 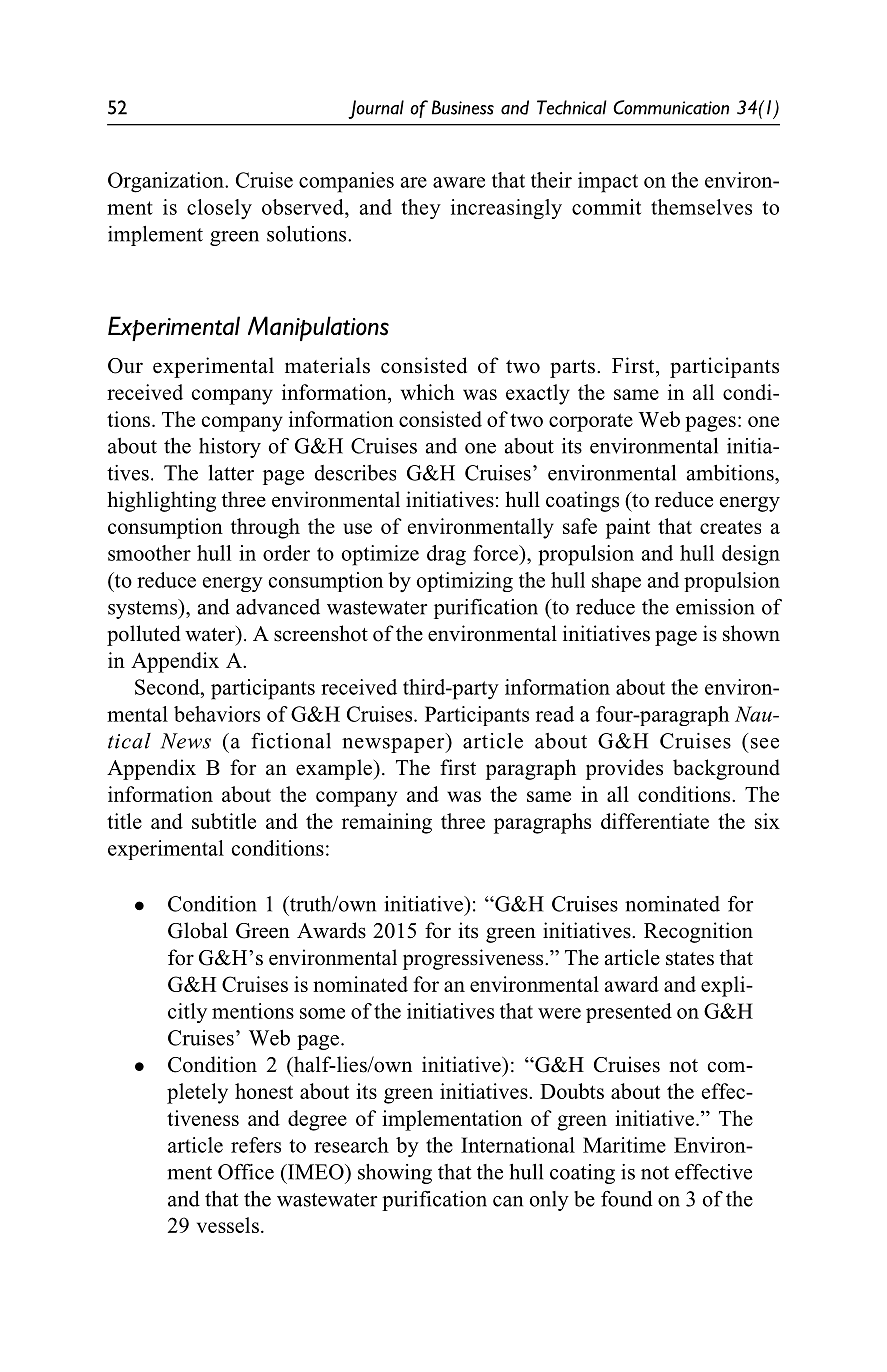 What do you see at coordinates (463, 107) in the screenshot?
I see `Business` at bounding box center [463, 107].
